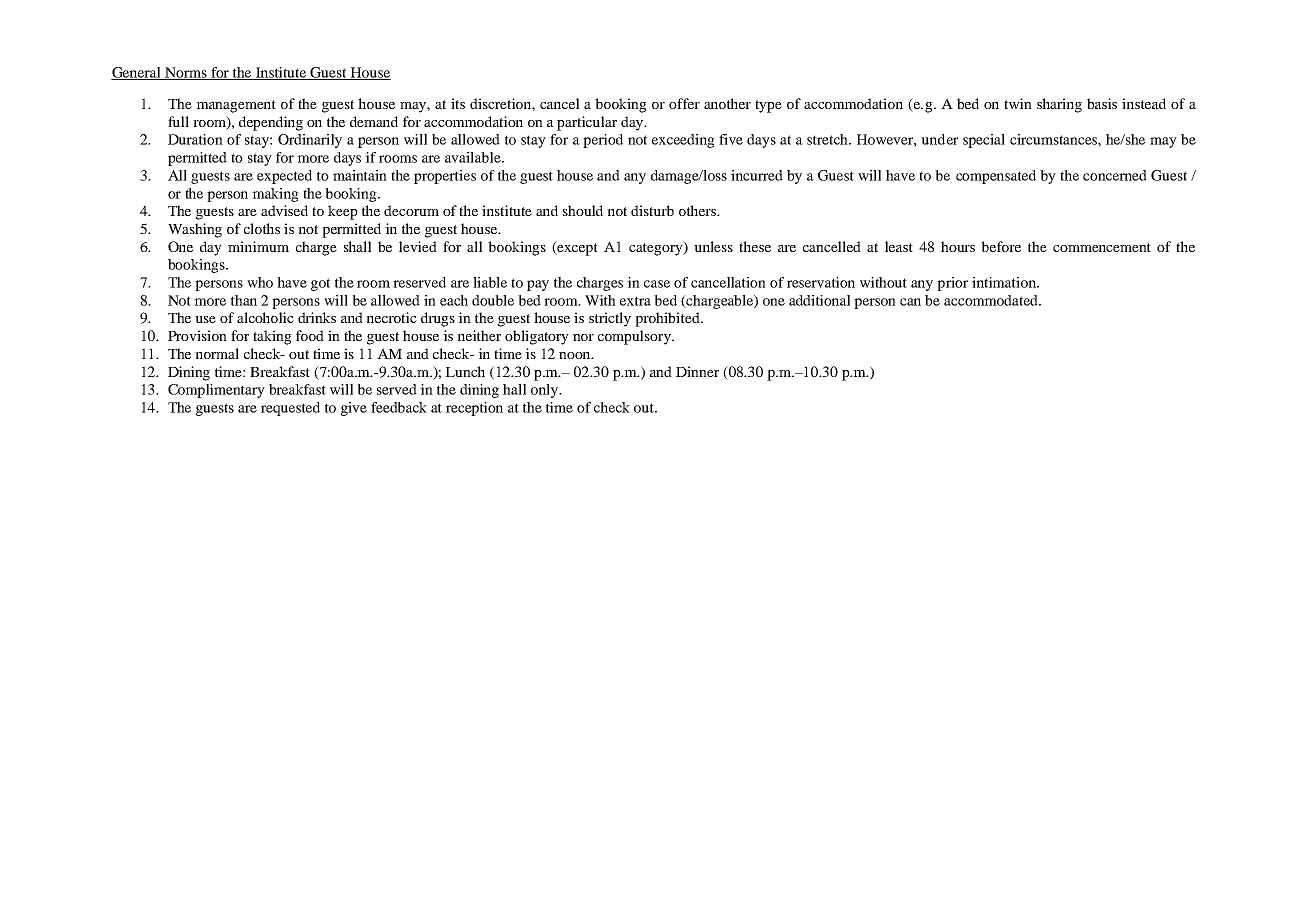 The image size is (1308, 924). Describe the element at coordinates (684, 103) in the document. I see `offer` at that location.
